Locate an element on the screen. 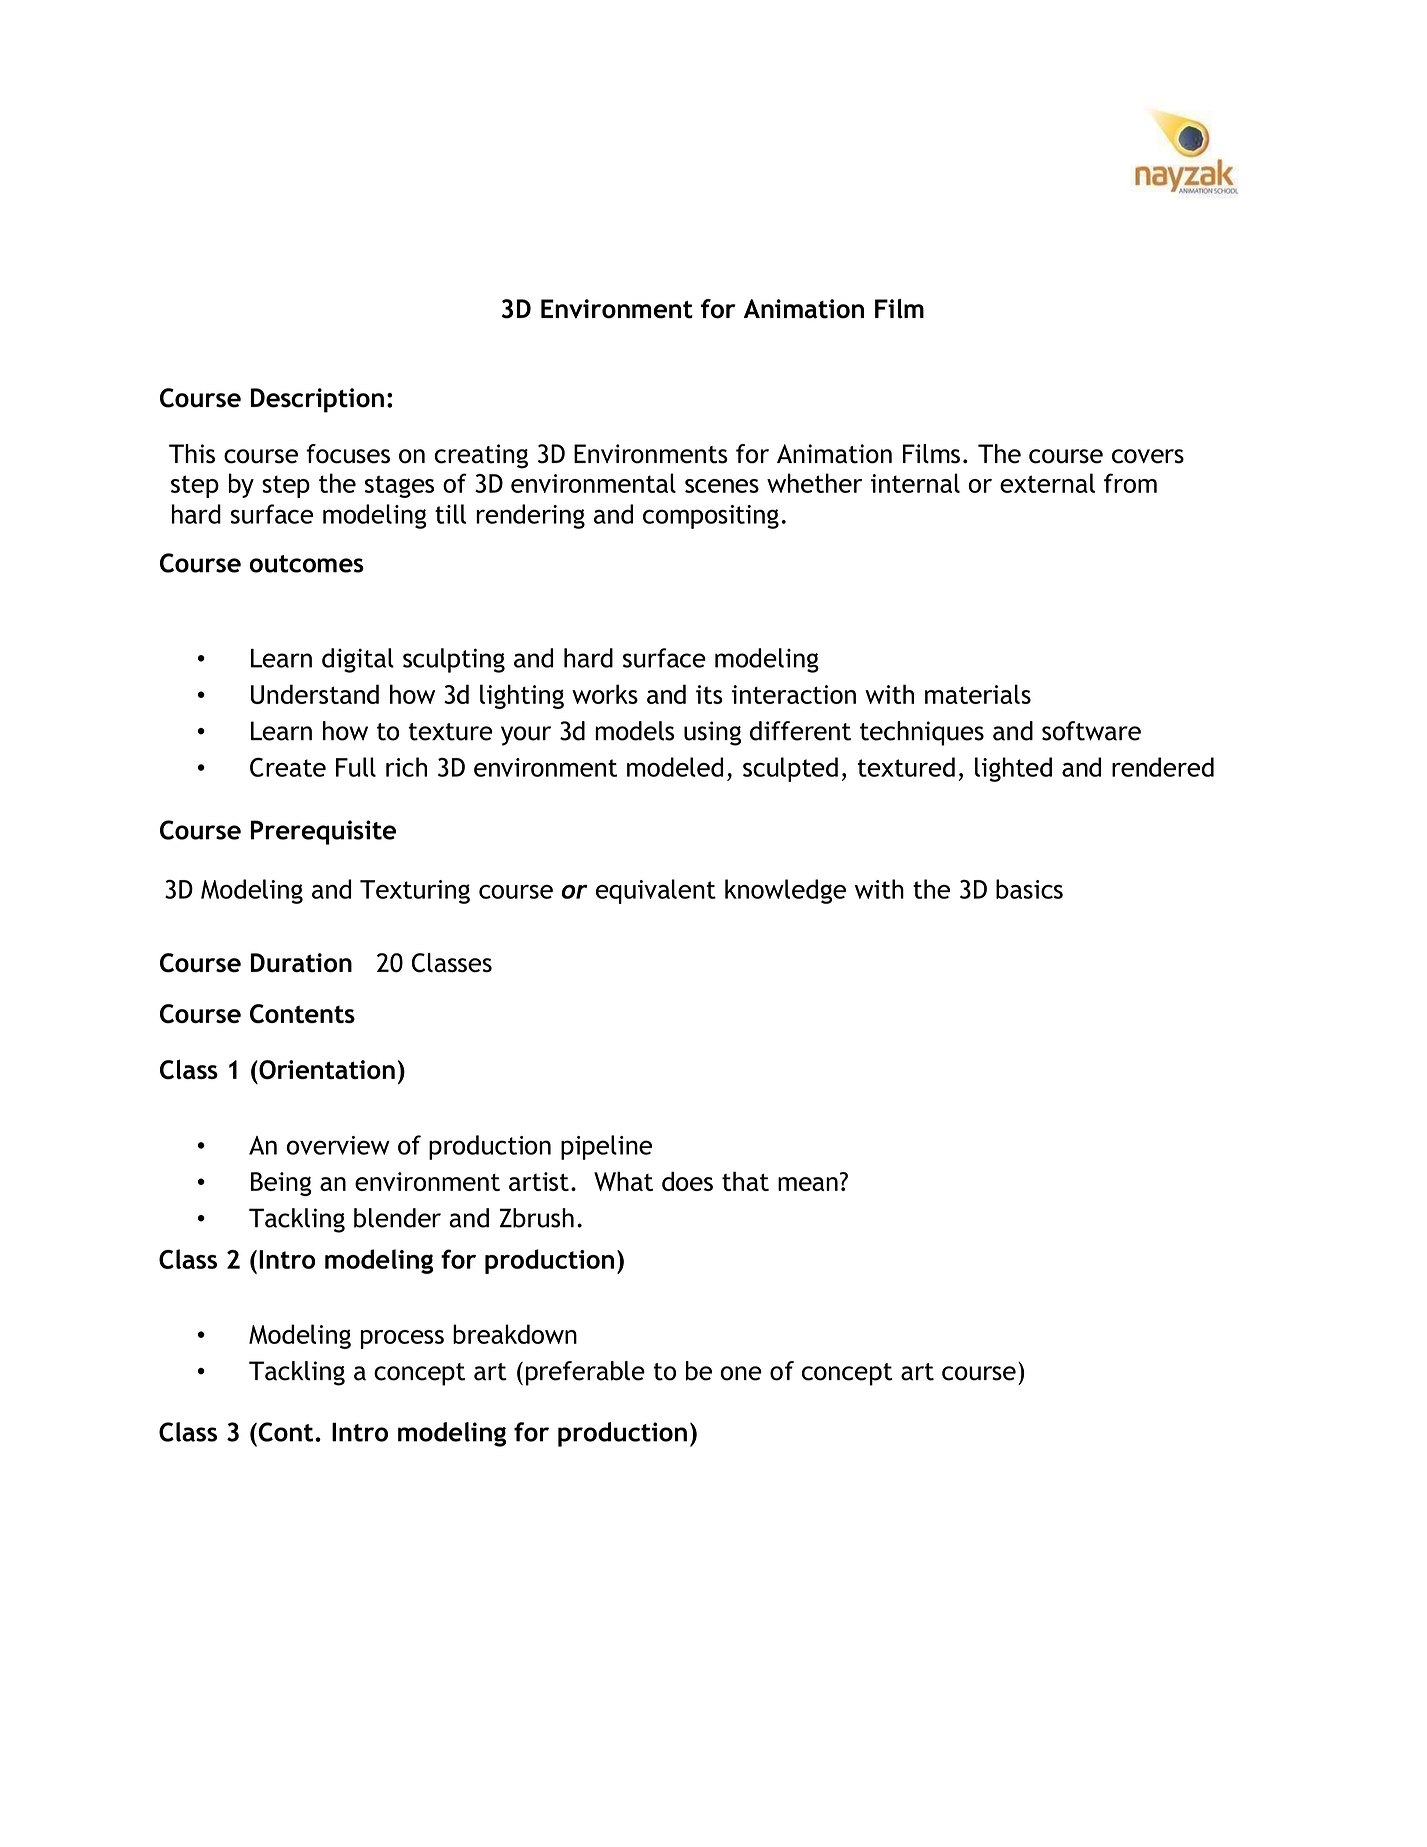 The image size is (1427, 1847). basics is located at coordinates (1029, 889).
